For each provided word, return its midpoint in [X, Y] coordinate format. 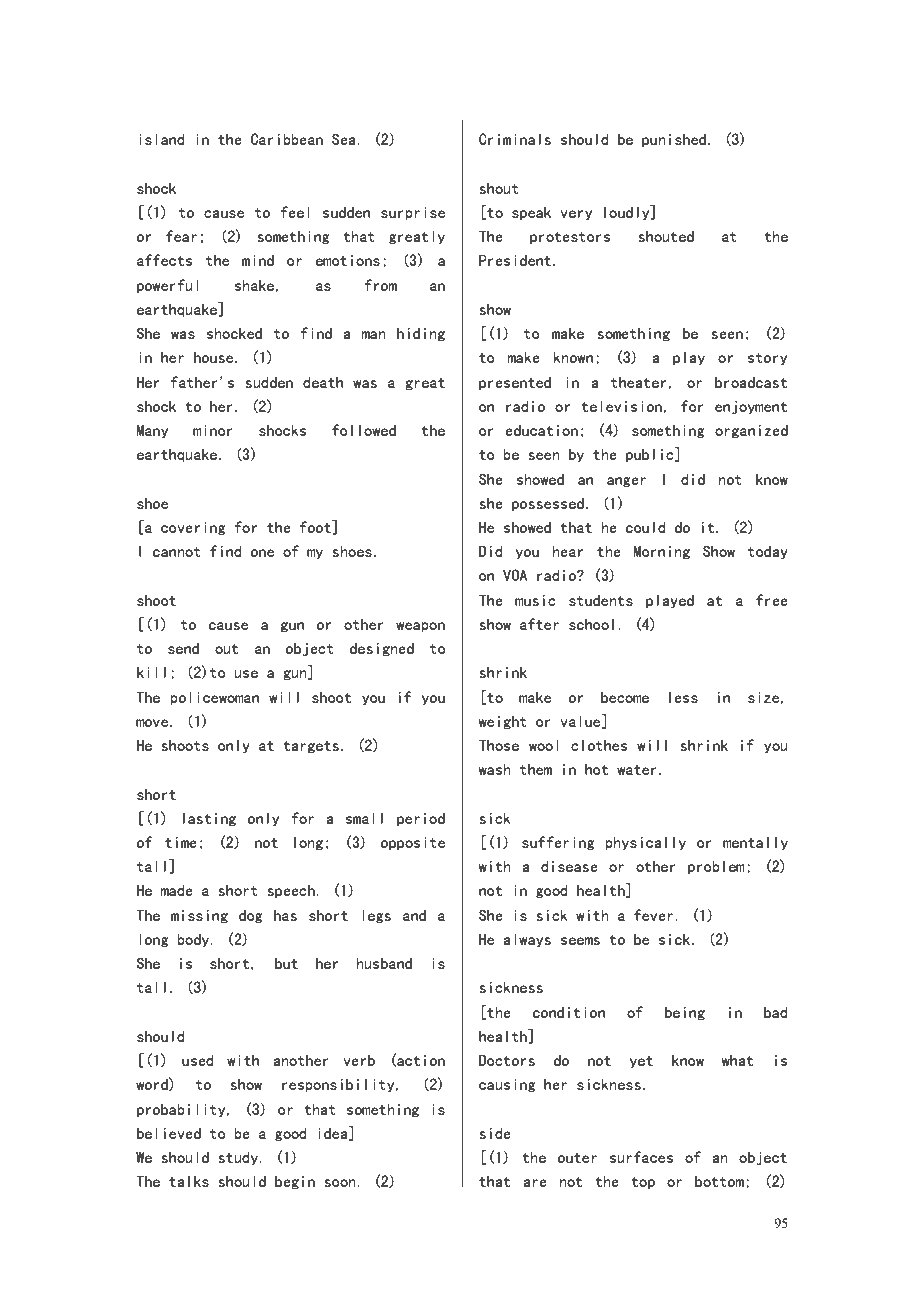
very [576, 215]
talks [189, 1181]
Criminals [515, 139]
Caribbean [287, 139]
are [535, 1183]
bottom [719, 1181]
